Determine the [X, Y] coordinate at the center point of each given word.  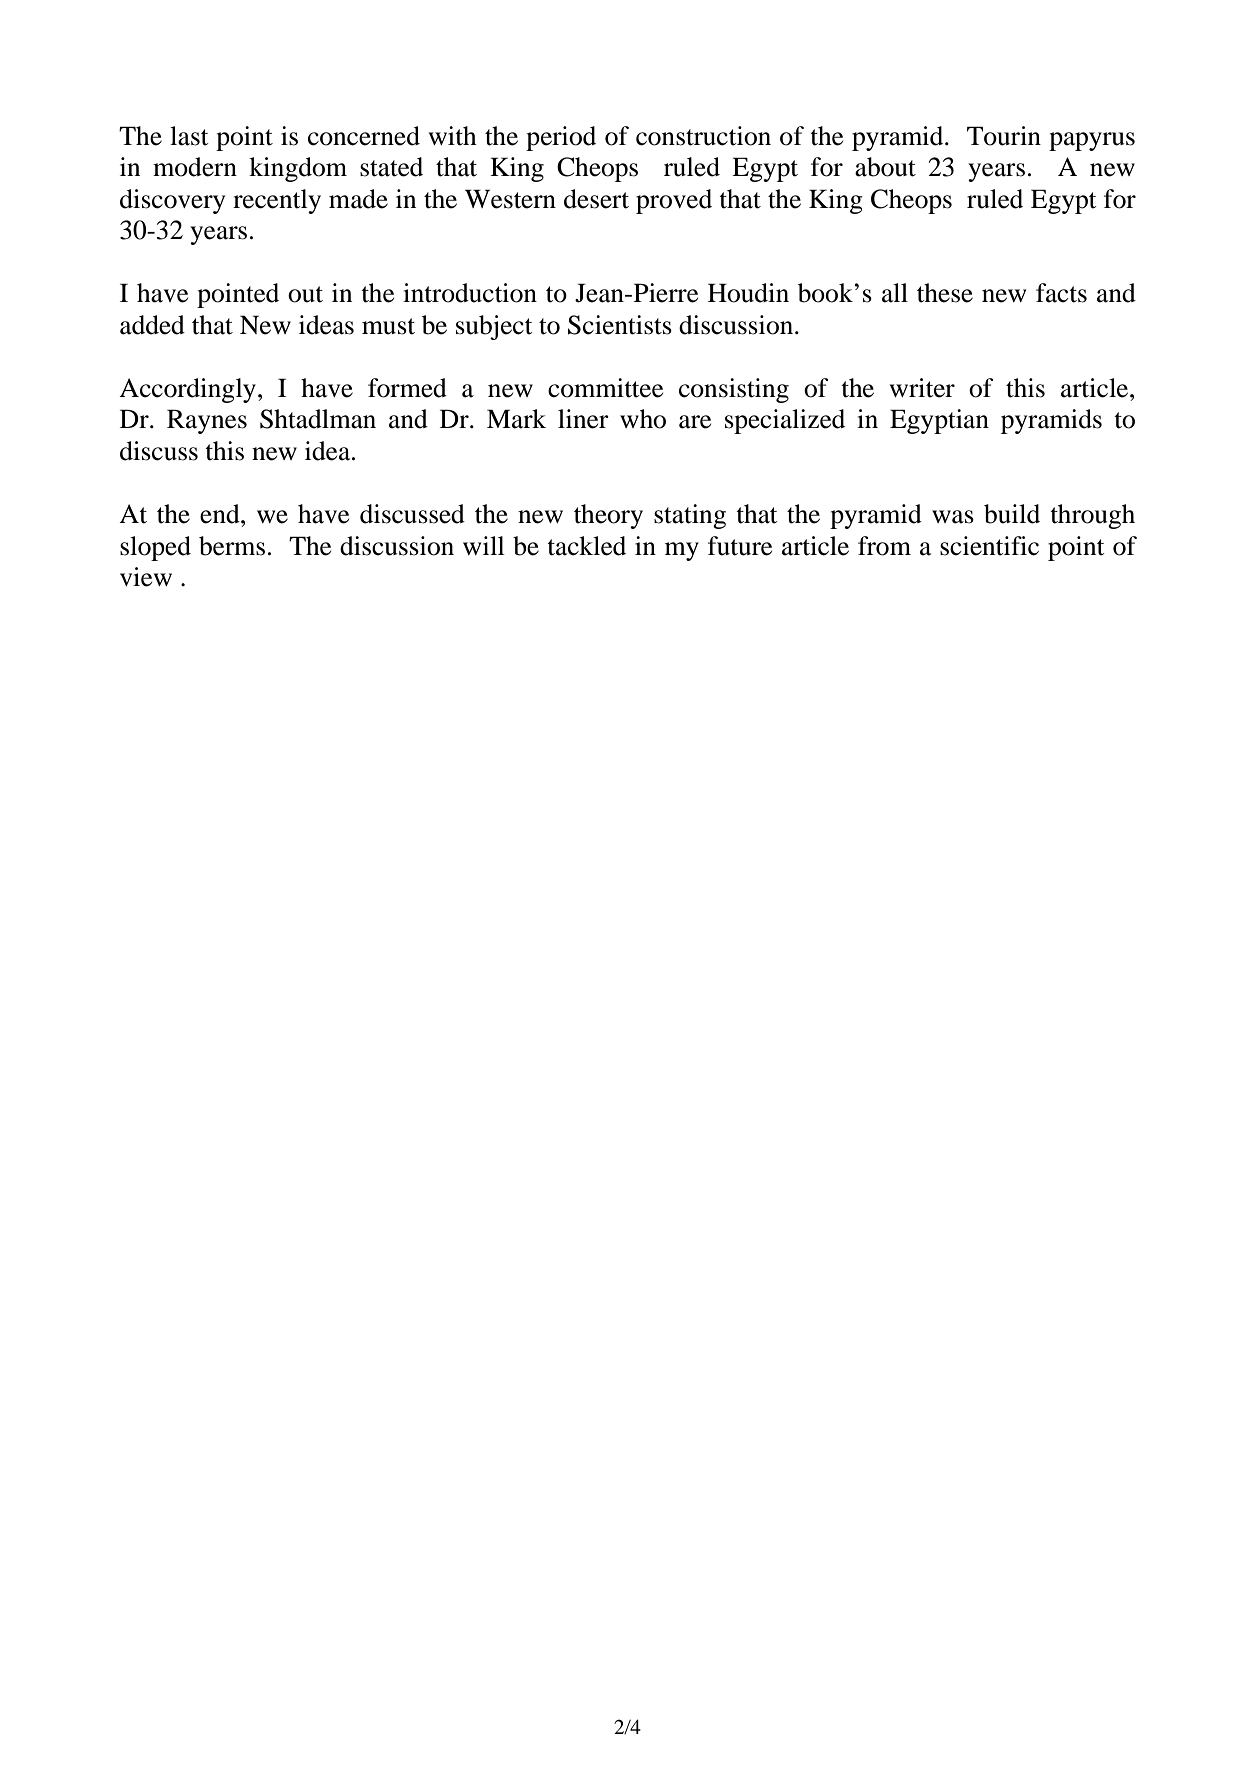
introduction [470, 293]
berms [232, 546]
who [643, 419]
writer [922, 388]
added [152, 325]
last [189, 136]
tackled [586, 546]
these [945, 293]
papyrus [1092, 141]
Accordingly [187, 390]
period [561, 138]
